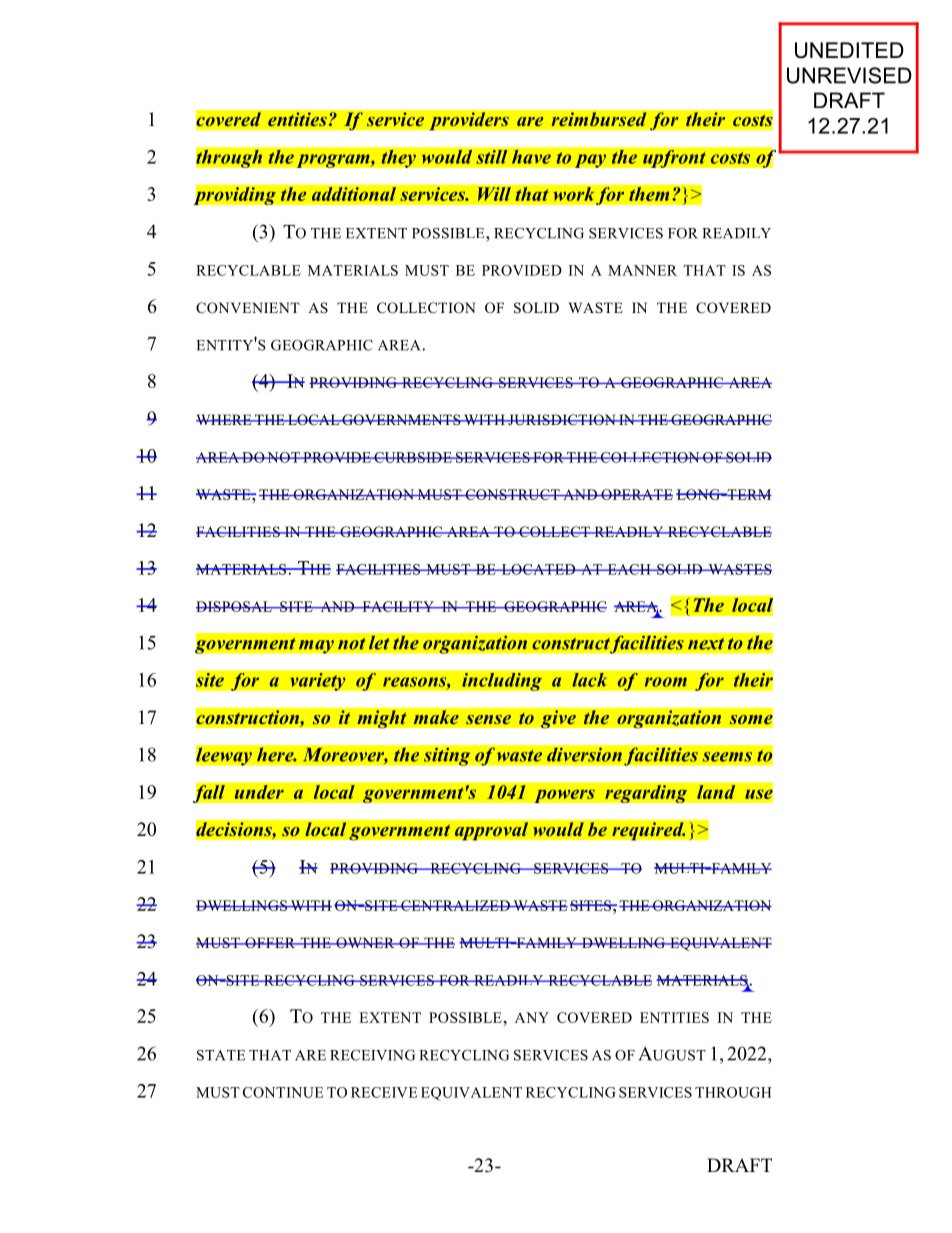  What do you see at coordinates (235, 606) in the screenshot?
I see `DISPOSAL` at bounding box center [235, 606].
